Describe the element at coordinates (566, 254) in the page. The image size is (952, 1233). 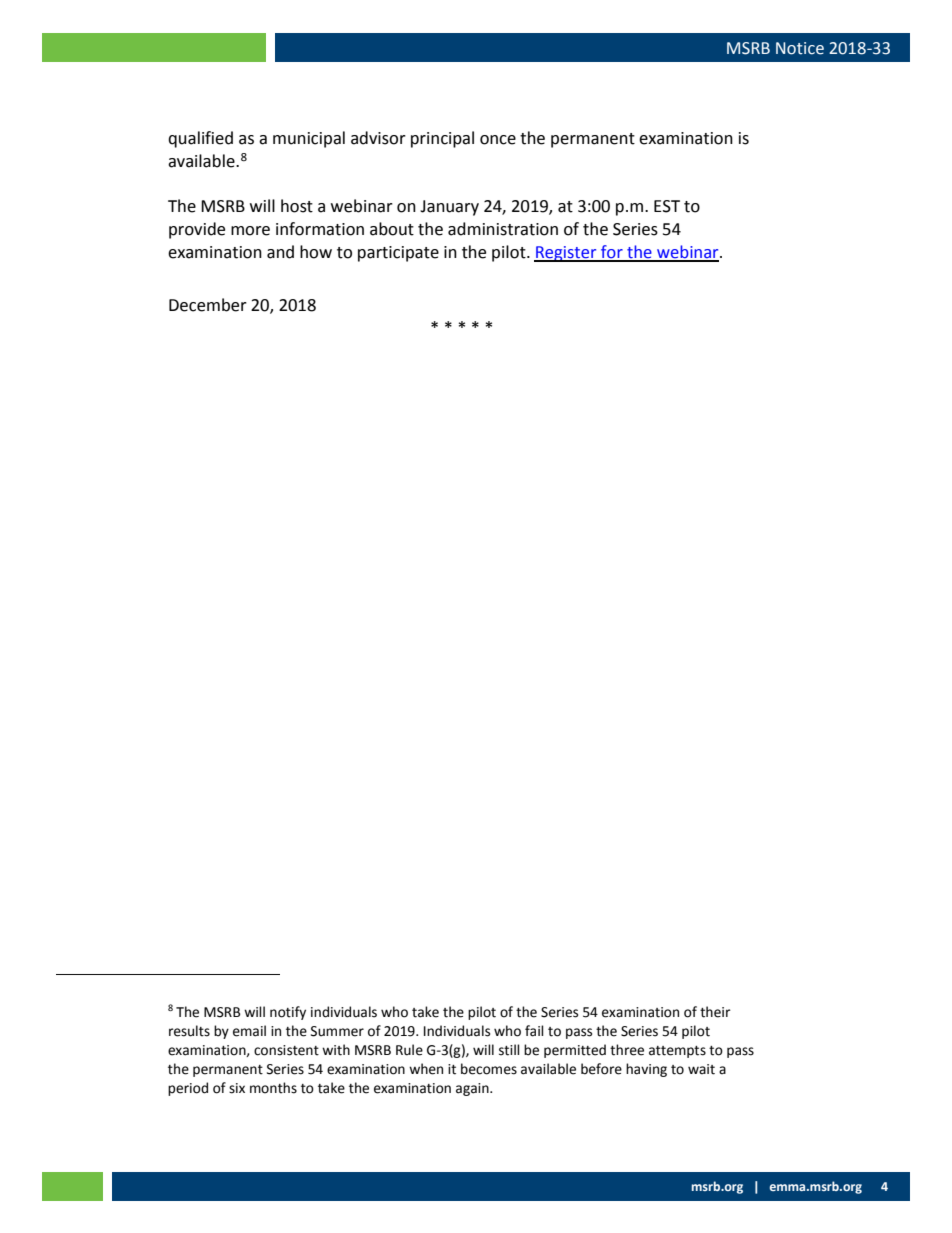
I see `Register` at that location.
